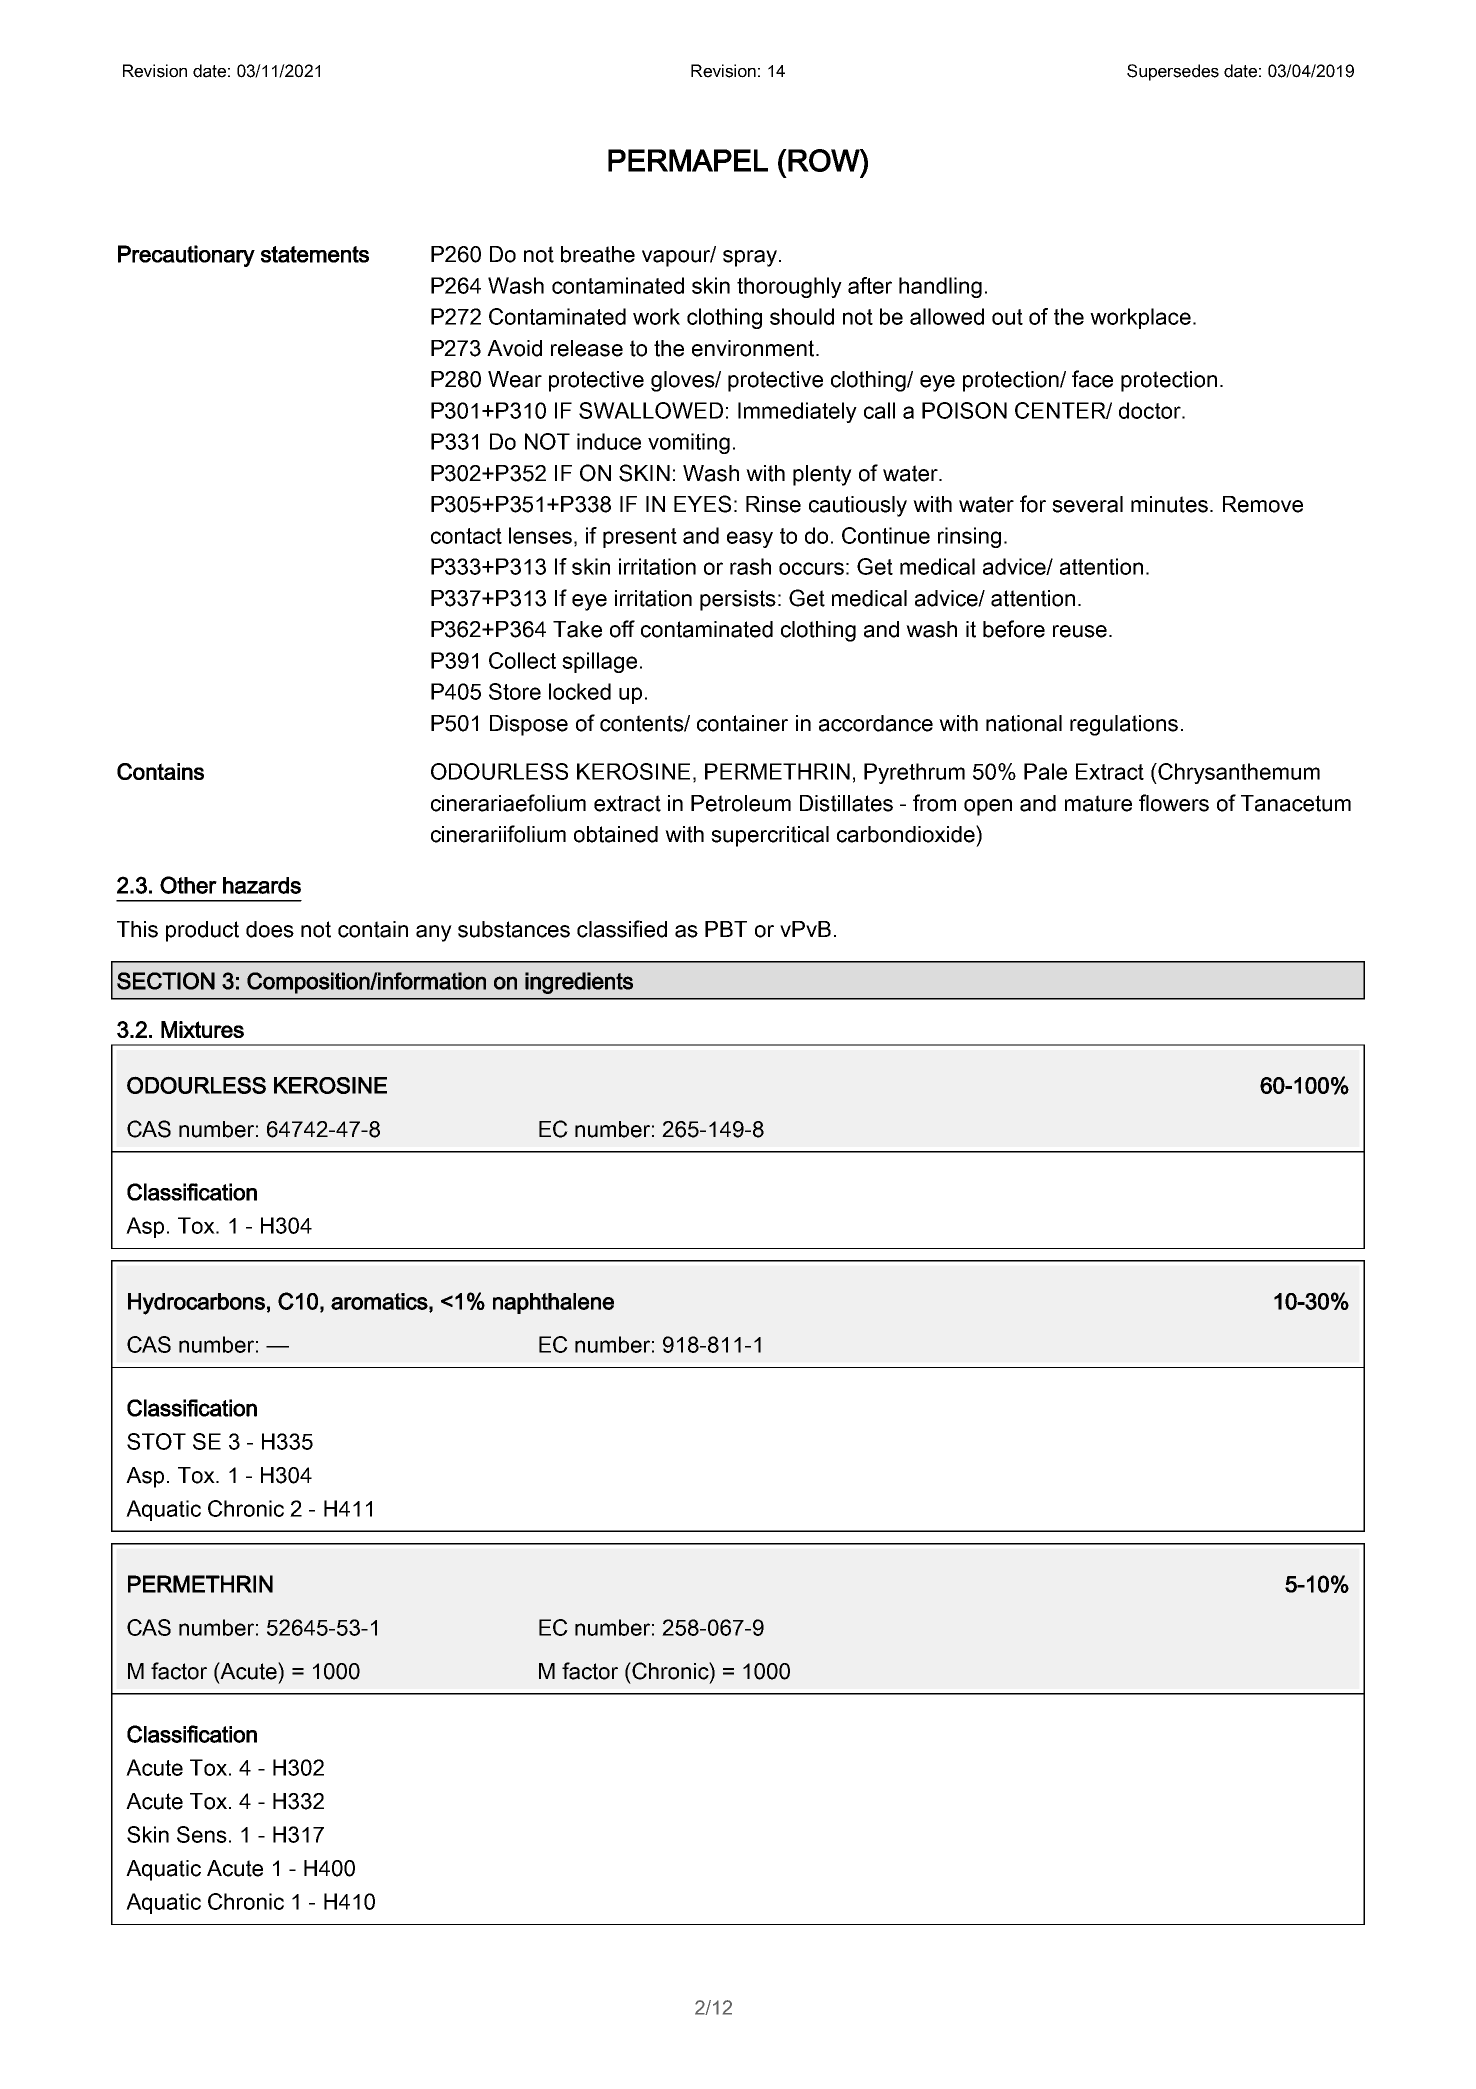 The width and height of the screenshot is (1476, 2089). Describe the element at coordinates (622, 929) in the screenshot. I see `classified` at that location.
